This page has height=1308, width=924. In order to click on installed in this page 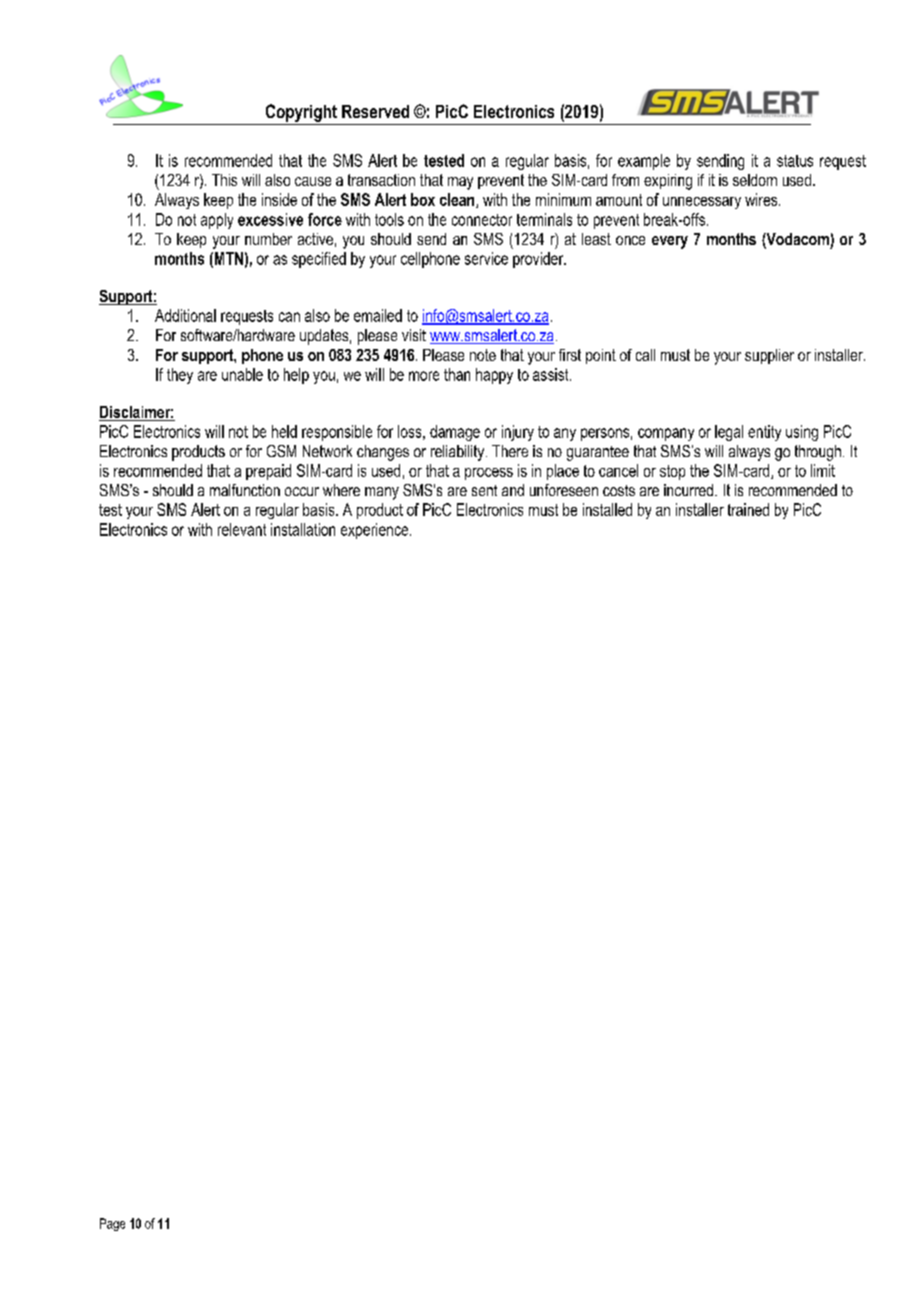, I will do `click(607, 509)`.
